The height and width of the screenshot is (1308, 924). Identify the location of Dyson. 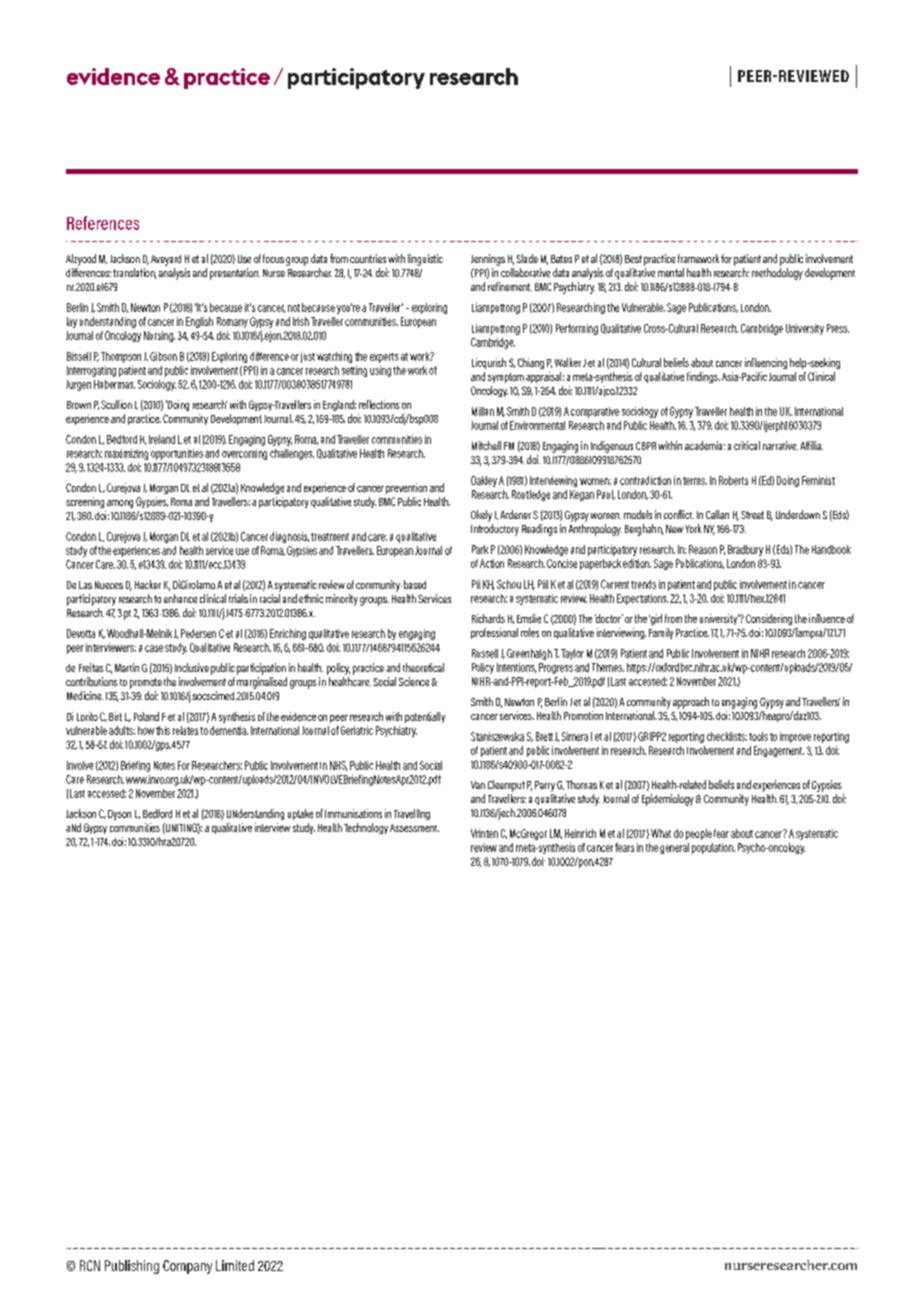
(119, 815).
